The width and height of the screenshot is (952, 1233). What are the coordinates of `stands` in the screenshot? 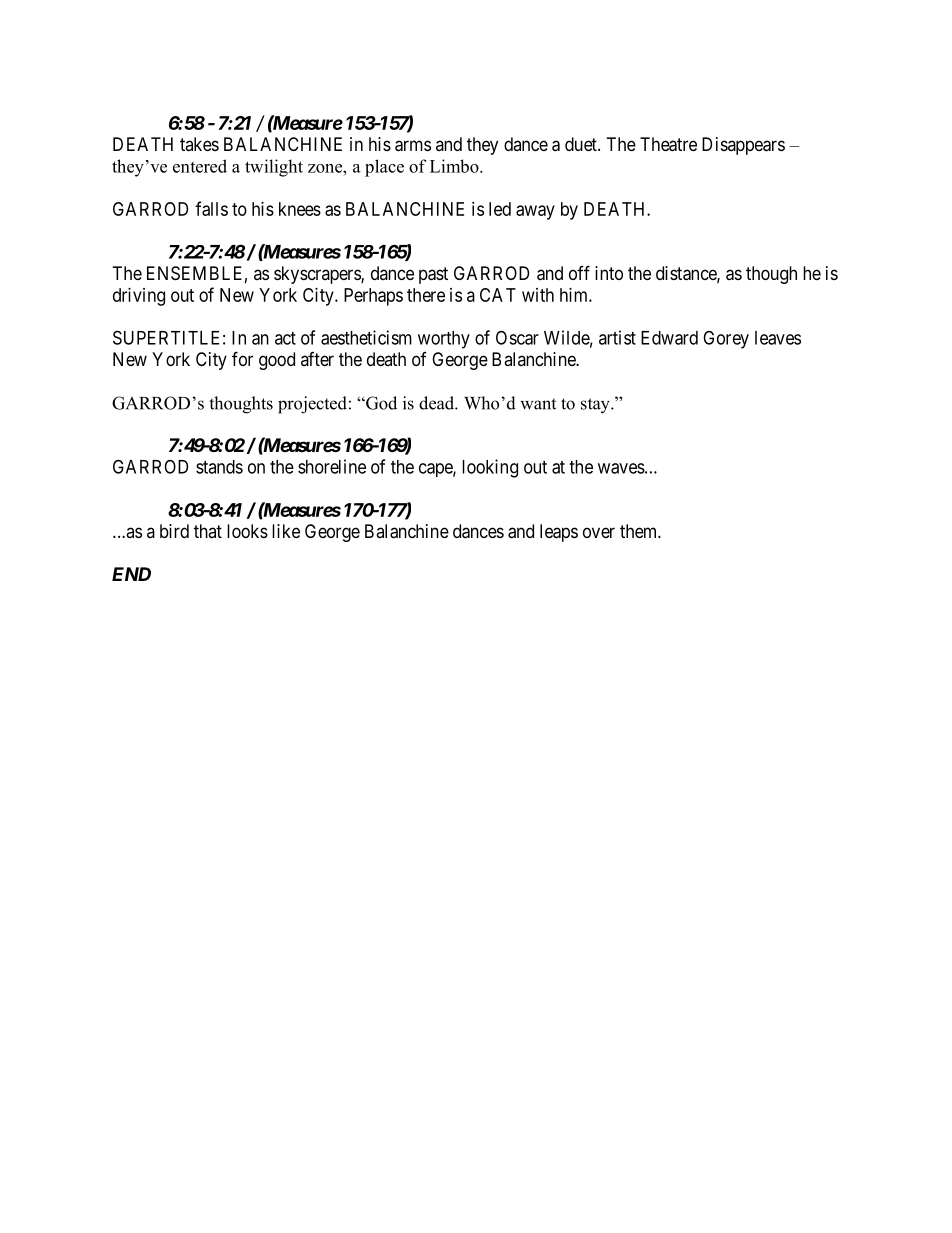 It's located at (219, 467).
